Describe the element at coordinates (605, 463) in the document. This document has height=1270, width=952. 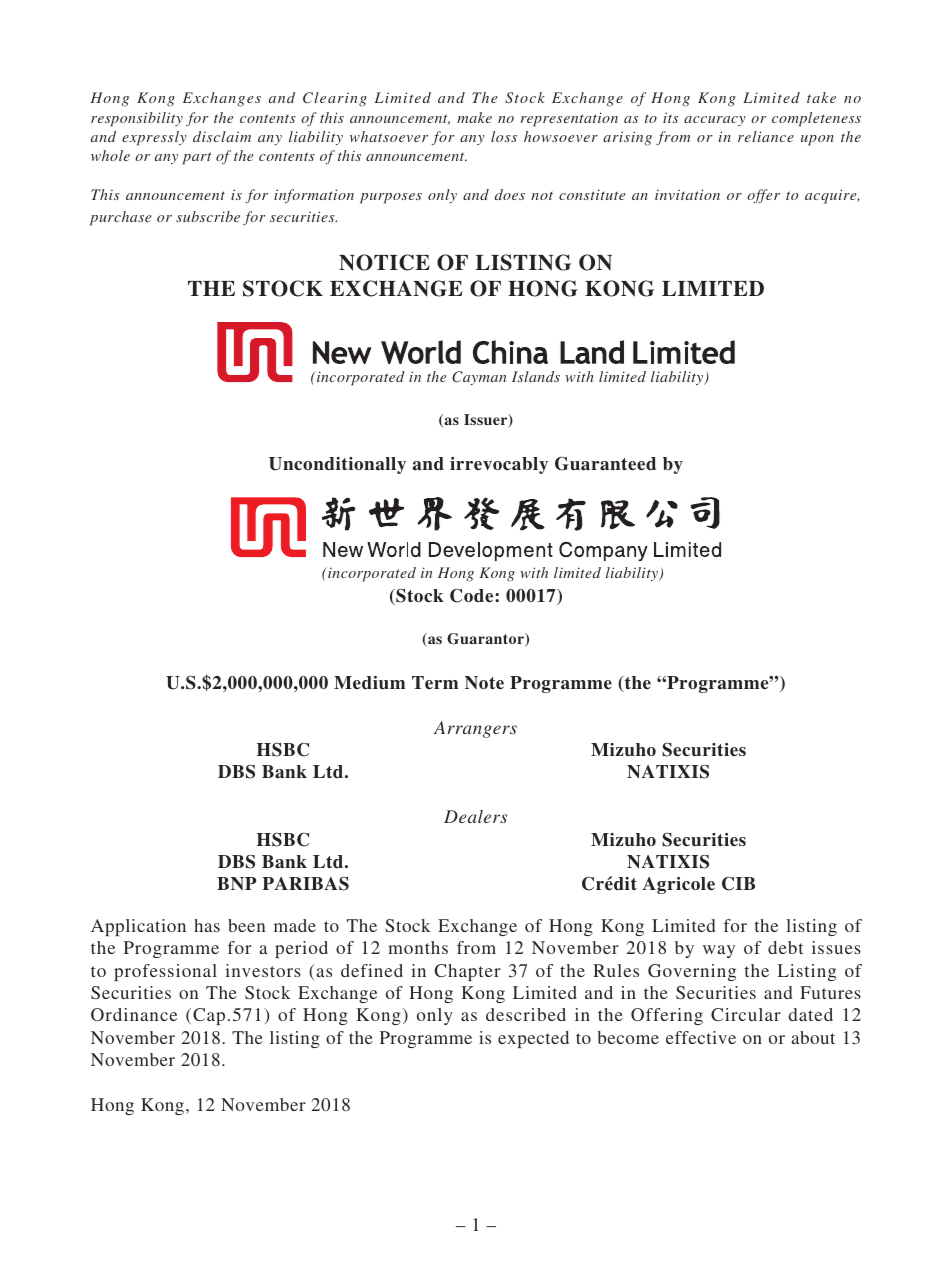
I see `Guaranteed` at that location.
